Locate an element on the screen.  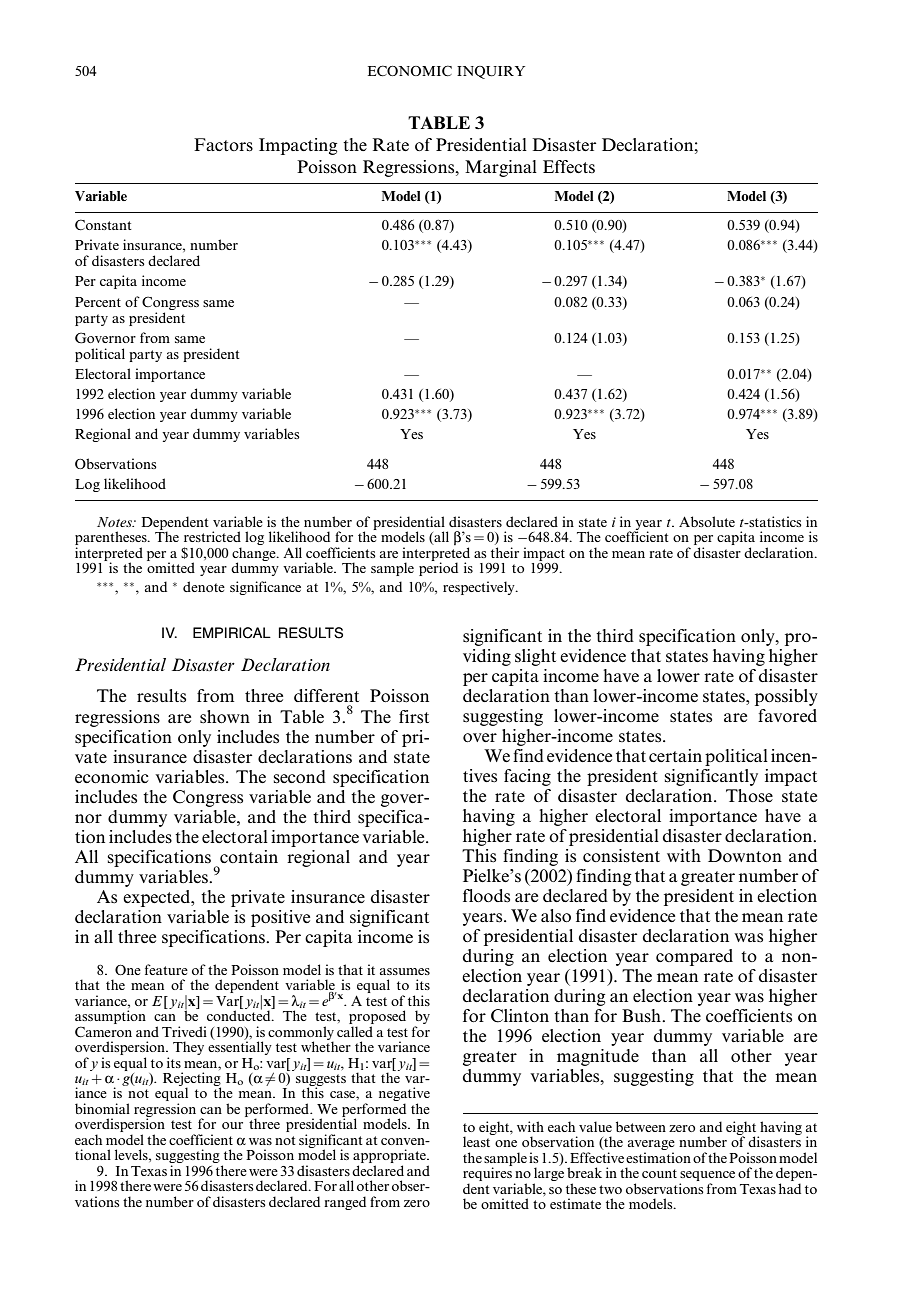
Effects is located at coordinates (569, 167).
